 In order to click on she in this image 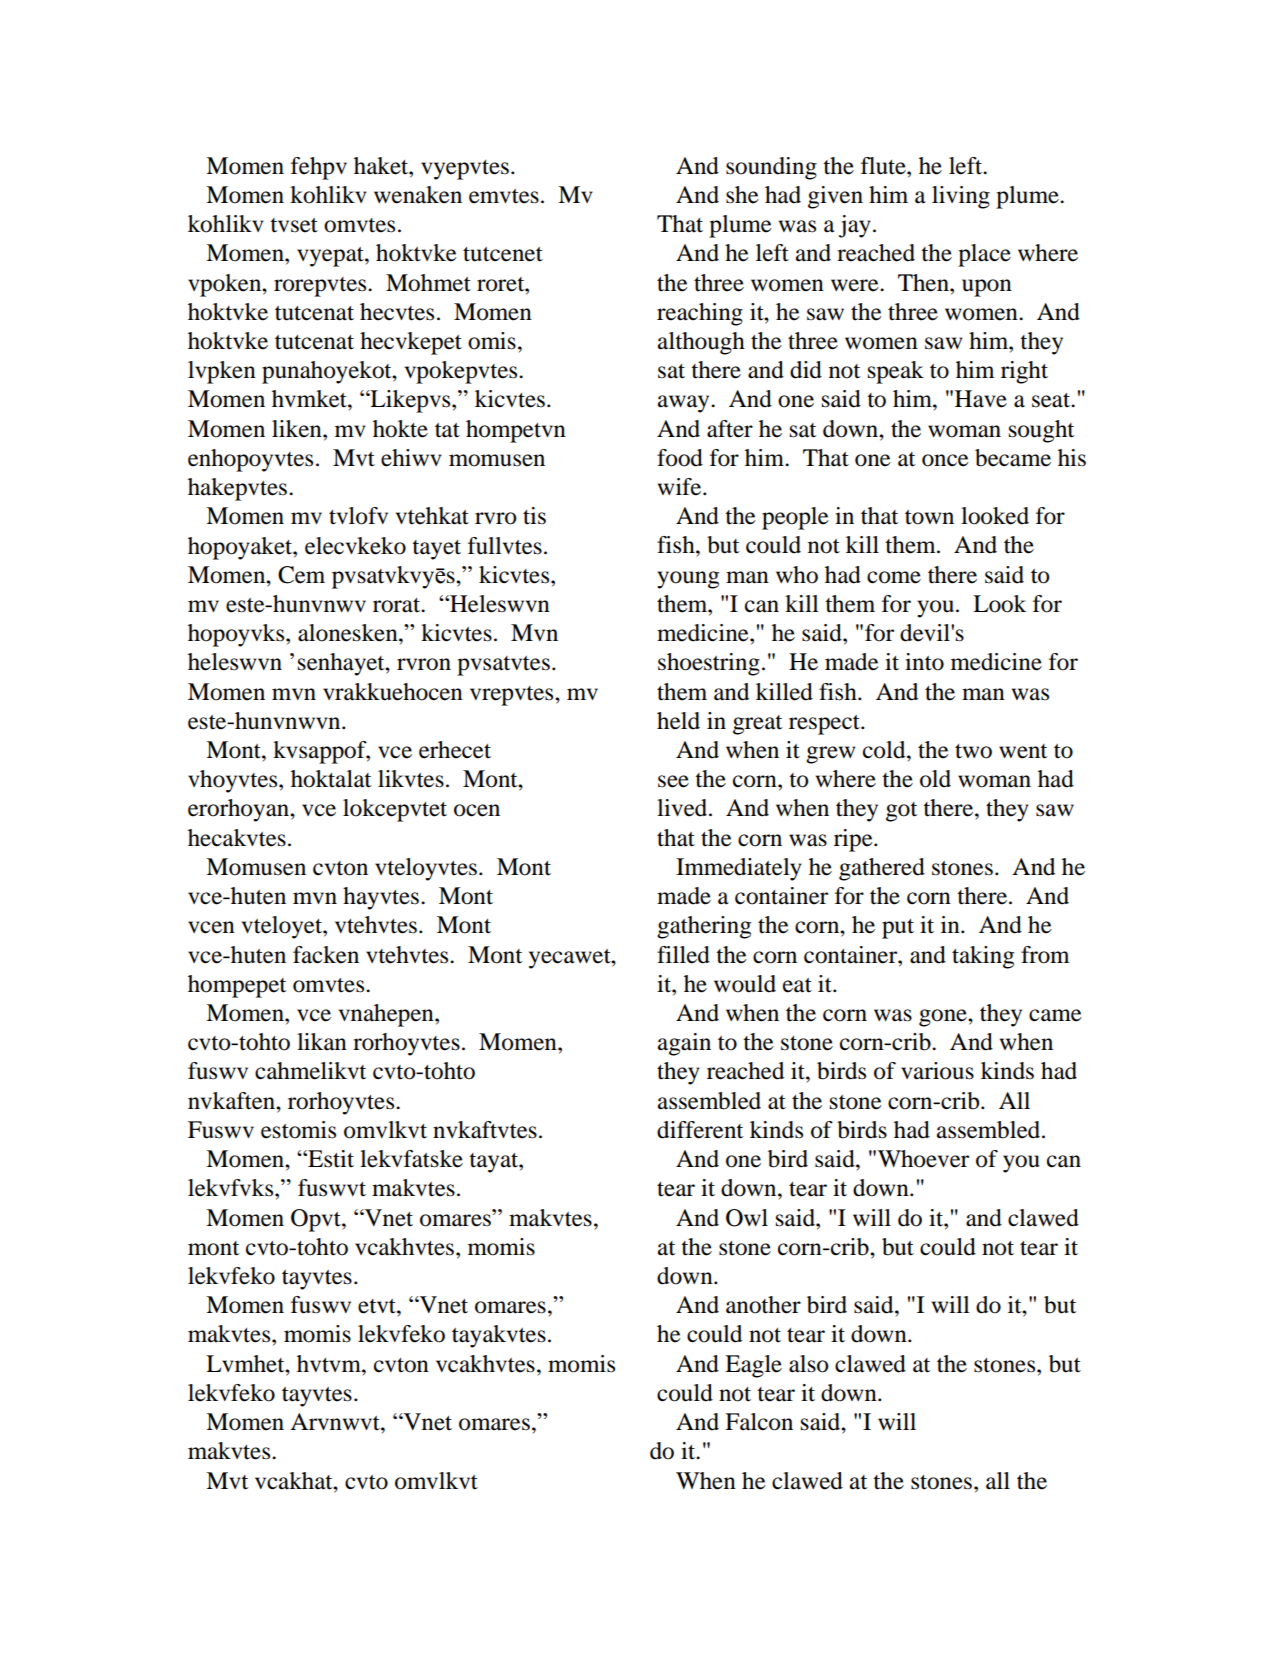, I will do `click(742, 195)`.
